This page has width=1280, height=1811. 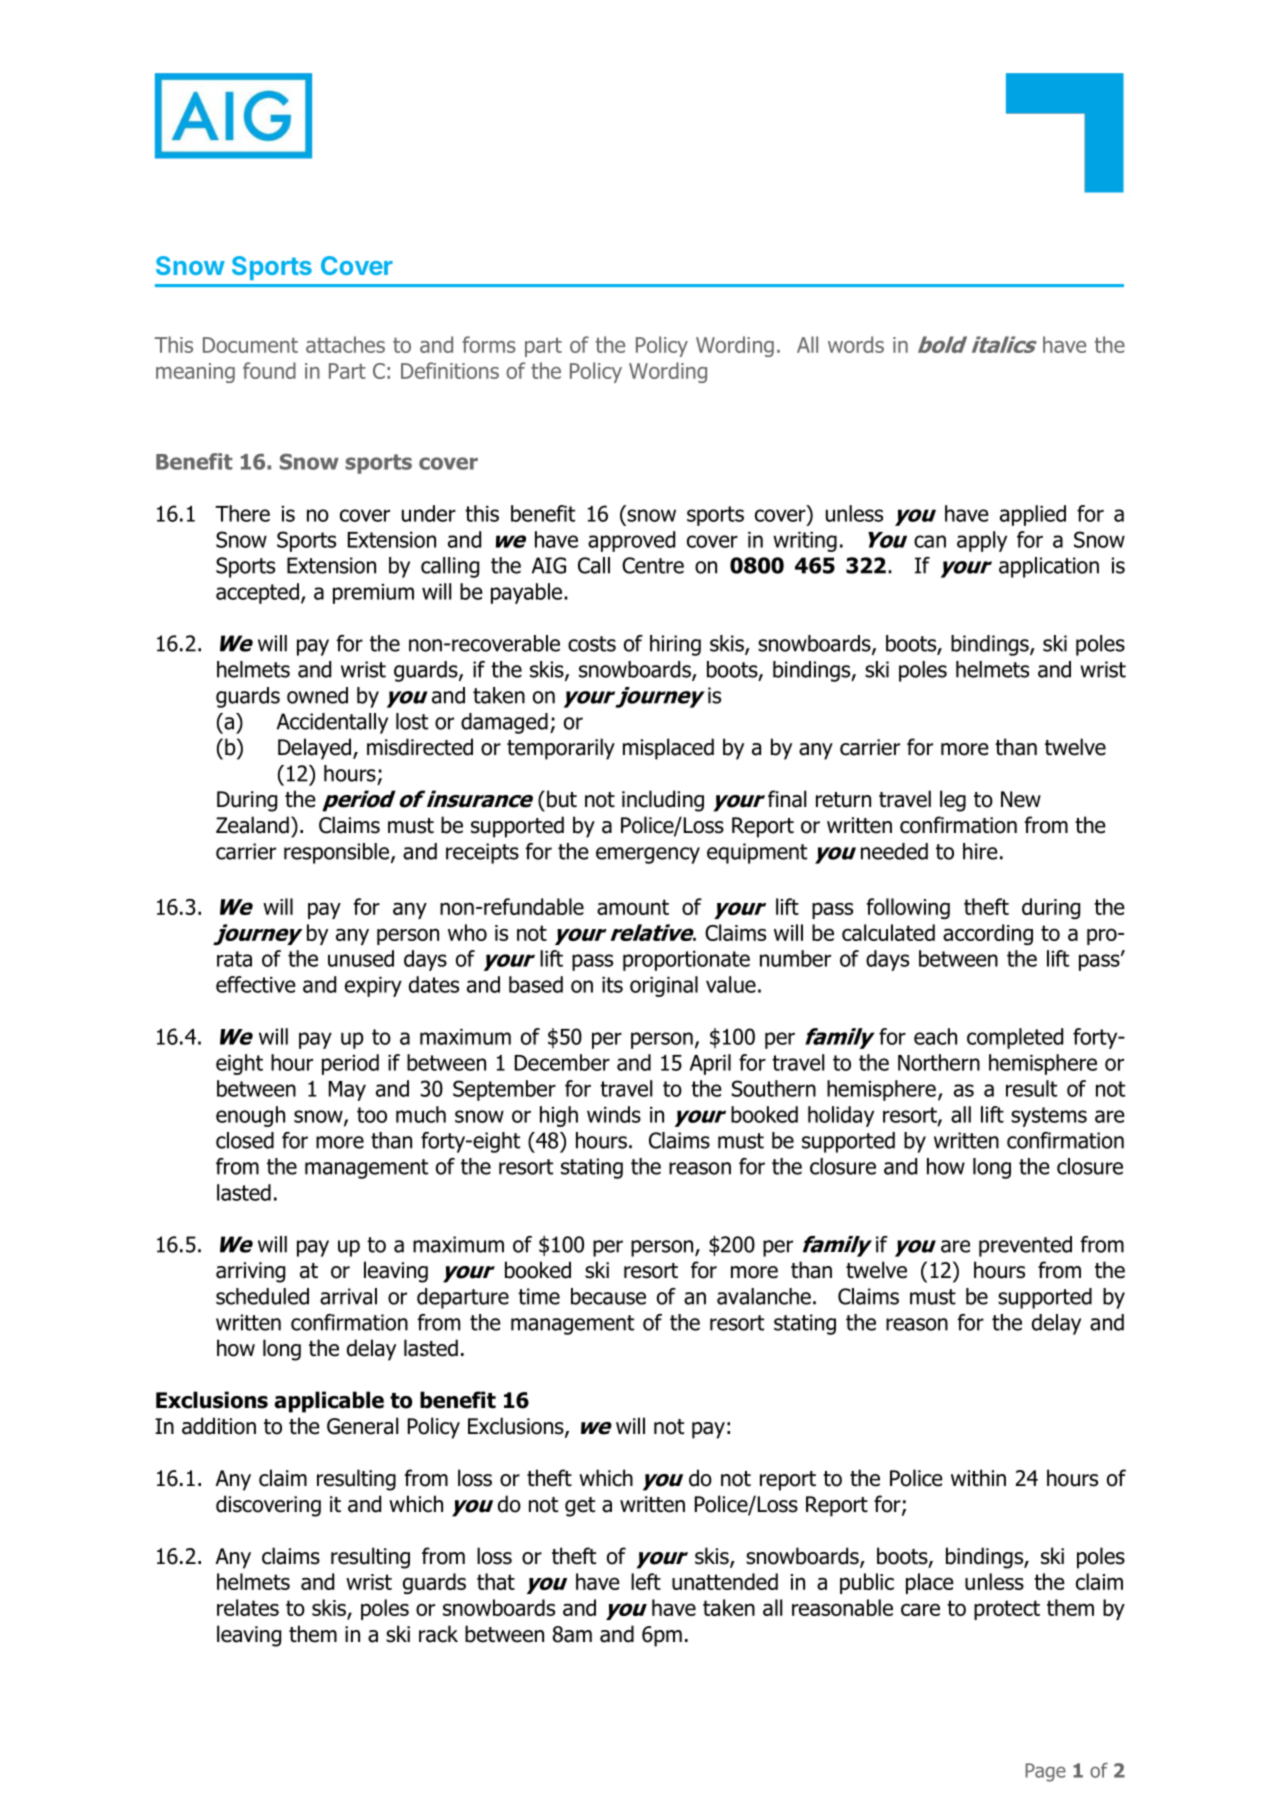 What do you see at coordinates (269, 370) in the page?
I see `found` at bounding box center [269, 370].
